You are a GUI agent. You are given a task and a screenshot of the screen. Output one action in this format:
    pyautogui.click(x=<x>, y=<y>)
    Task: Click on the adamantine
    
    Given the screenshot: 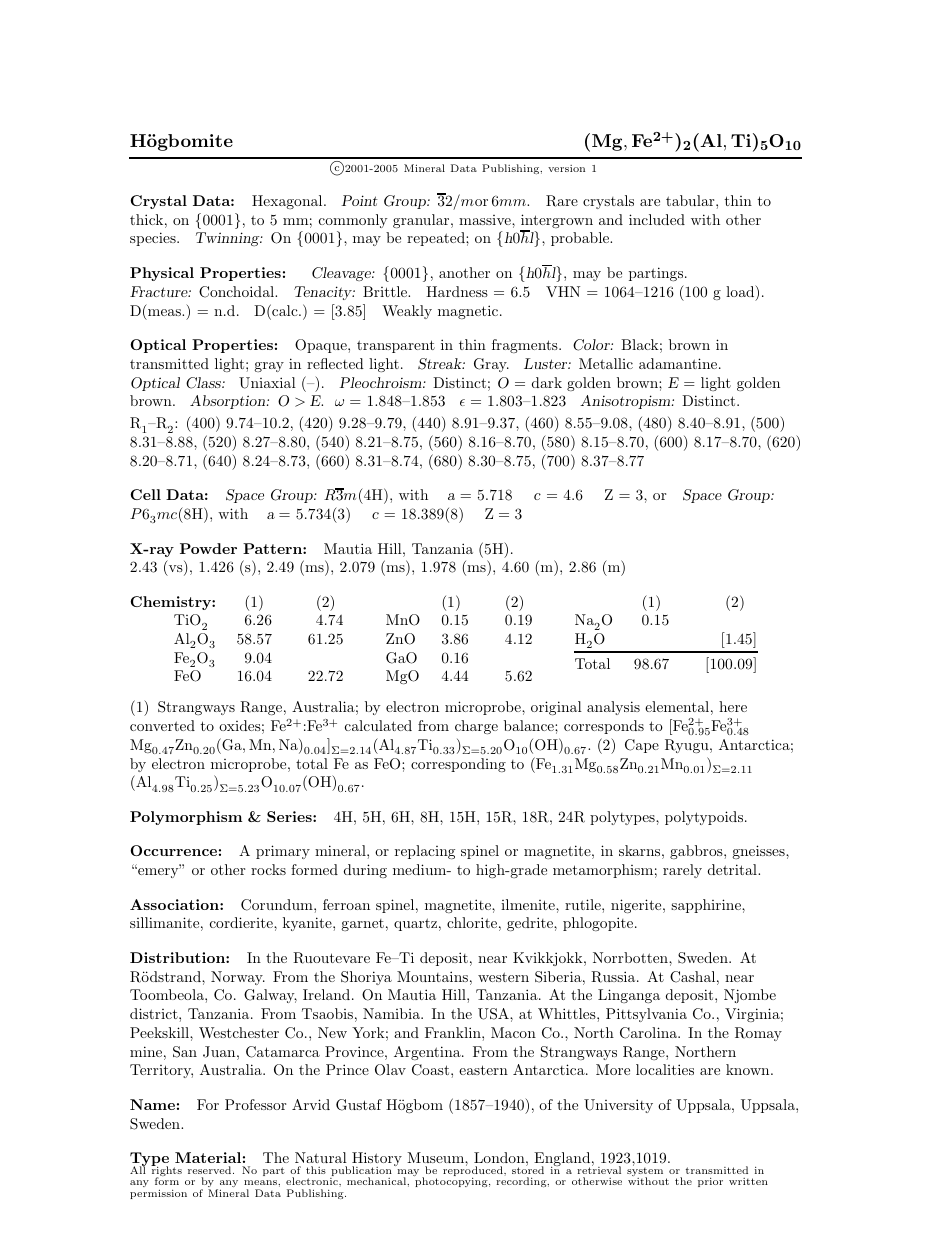 What is the action you would take?
    pyautogui.click(x=679, y=363)
